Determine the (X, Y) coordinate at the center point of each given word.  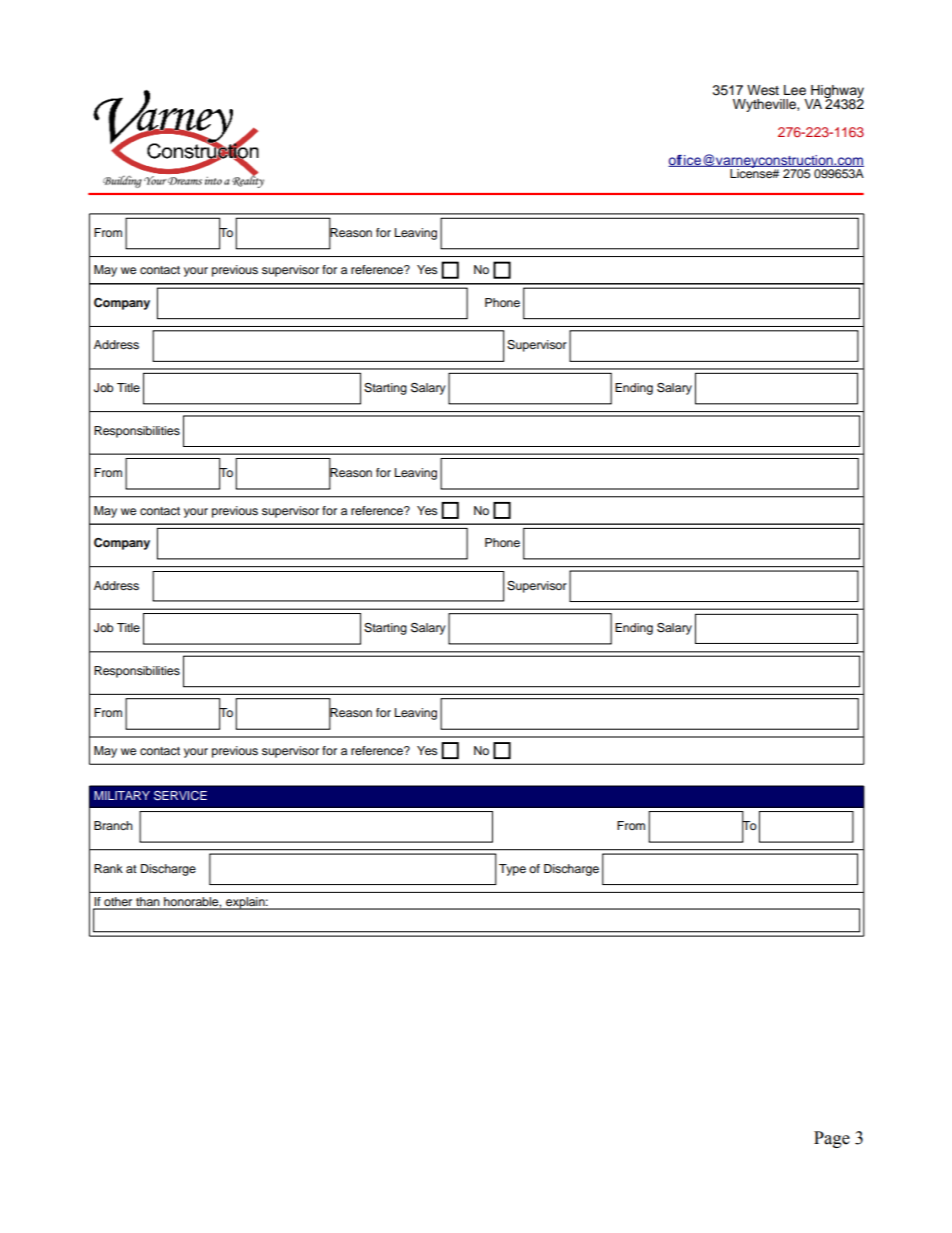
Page (832, 1139)
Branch (113, 825)
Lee (795, 90)
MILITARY (122, 795)
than (148, 903)
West (763, 90)
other (118, 903)
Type (512, 870)
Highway (837, 93)
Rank (108, 868)
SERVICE (180, 796)
